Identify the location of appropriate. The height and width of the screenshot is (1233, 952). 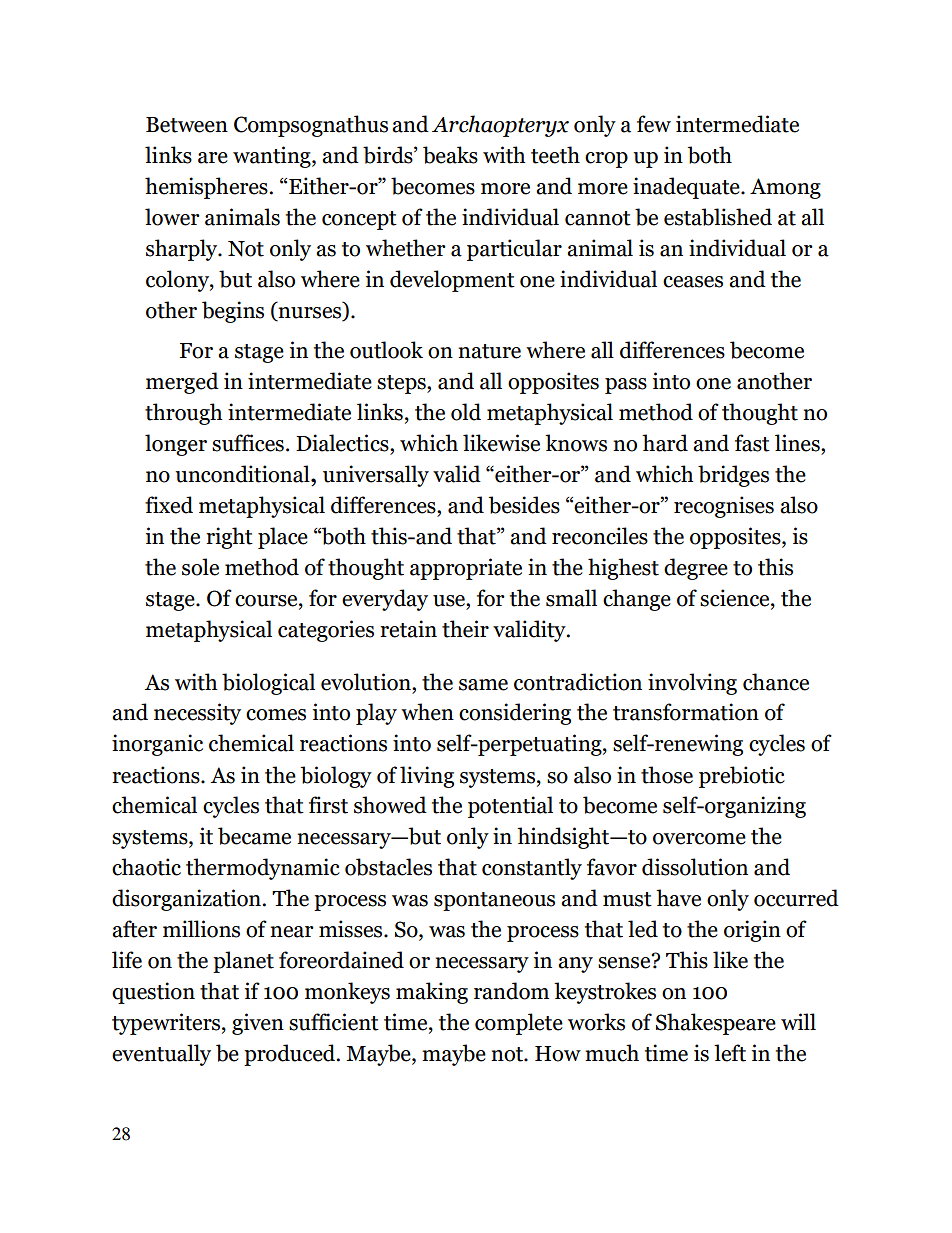
(466, 569).
